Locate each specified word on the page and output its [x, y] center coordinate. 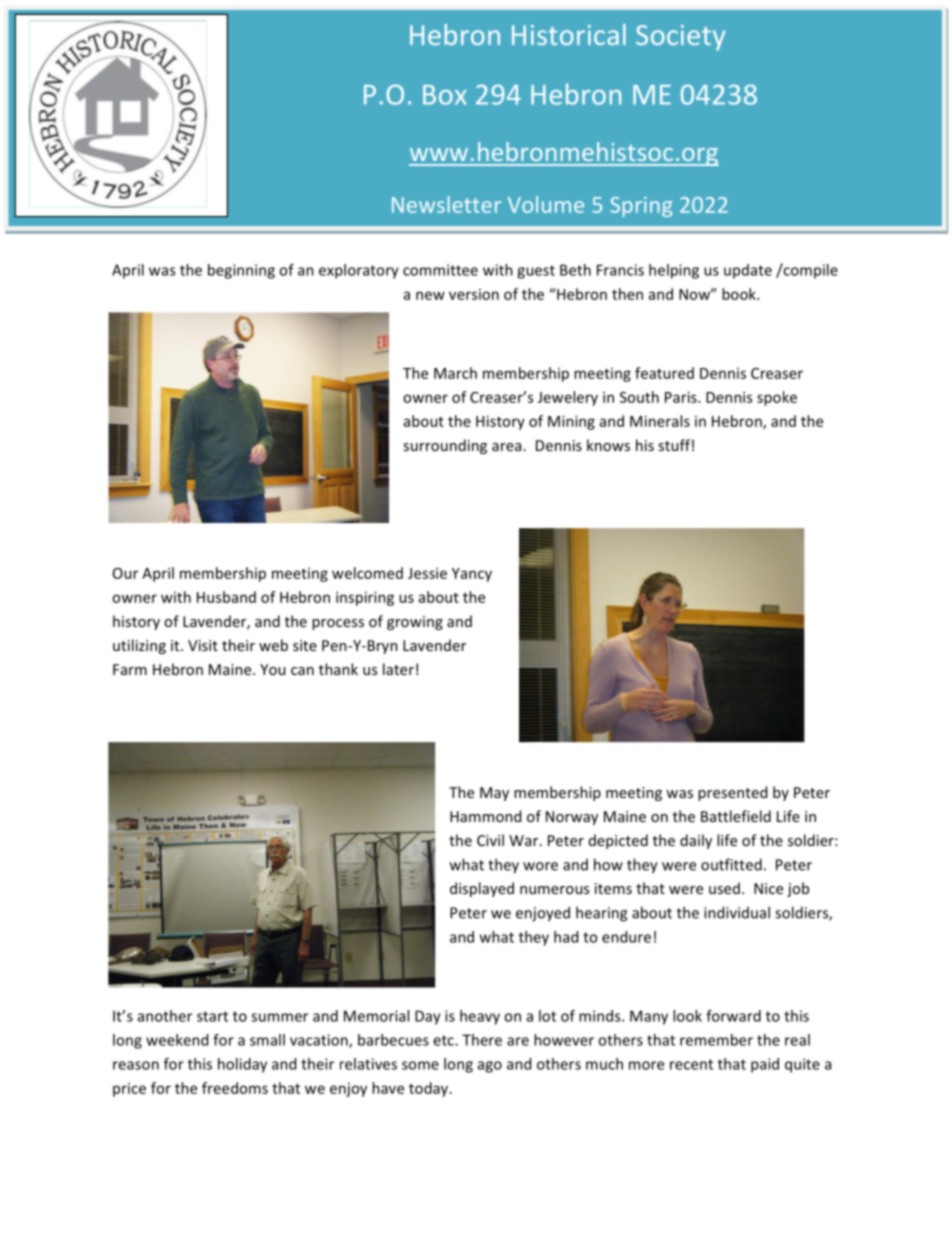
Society [680, 38]
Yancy [472, 575]
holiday [242, 1065]
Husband [226, 597]
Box [445, 95]
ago [490, 1067]
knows [608, 445]
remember [716, 1040]
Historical [569, 34]
